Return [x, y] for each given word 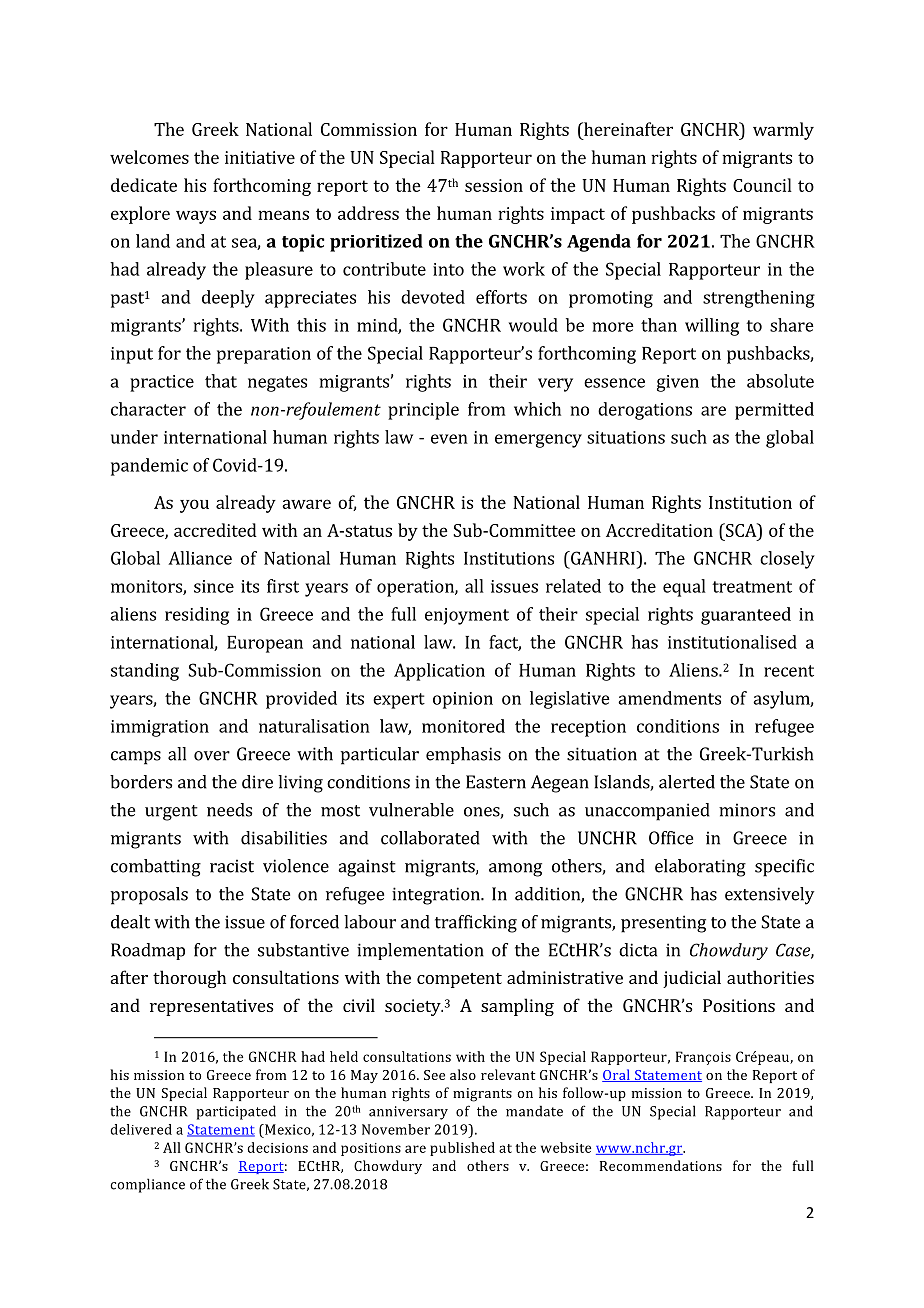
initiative [260, 157]
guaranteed [746, 616]
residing [197, 616]
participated [236, 1112]
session [494, 185]
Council [762, 185]
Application [439, 672]
